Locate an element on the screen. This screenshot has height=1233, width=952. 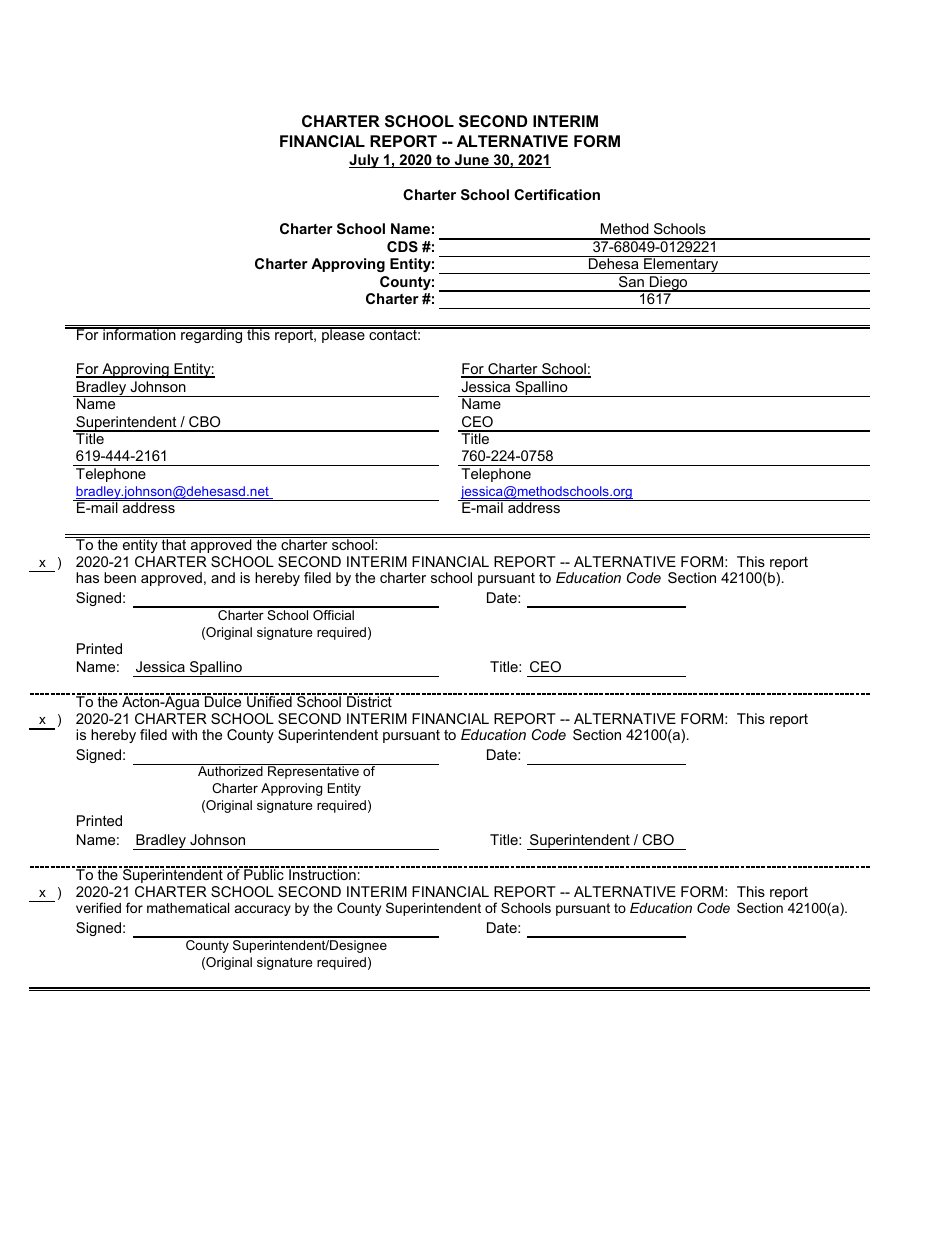
June is located at coordinates (471, 161).
